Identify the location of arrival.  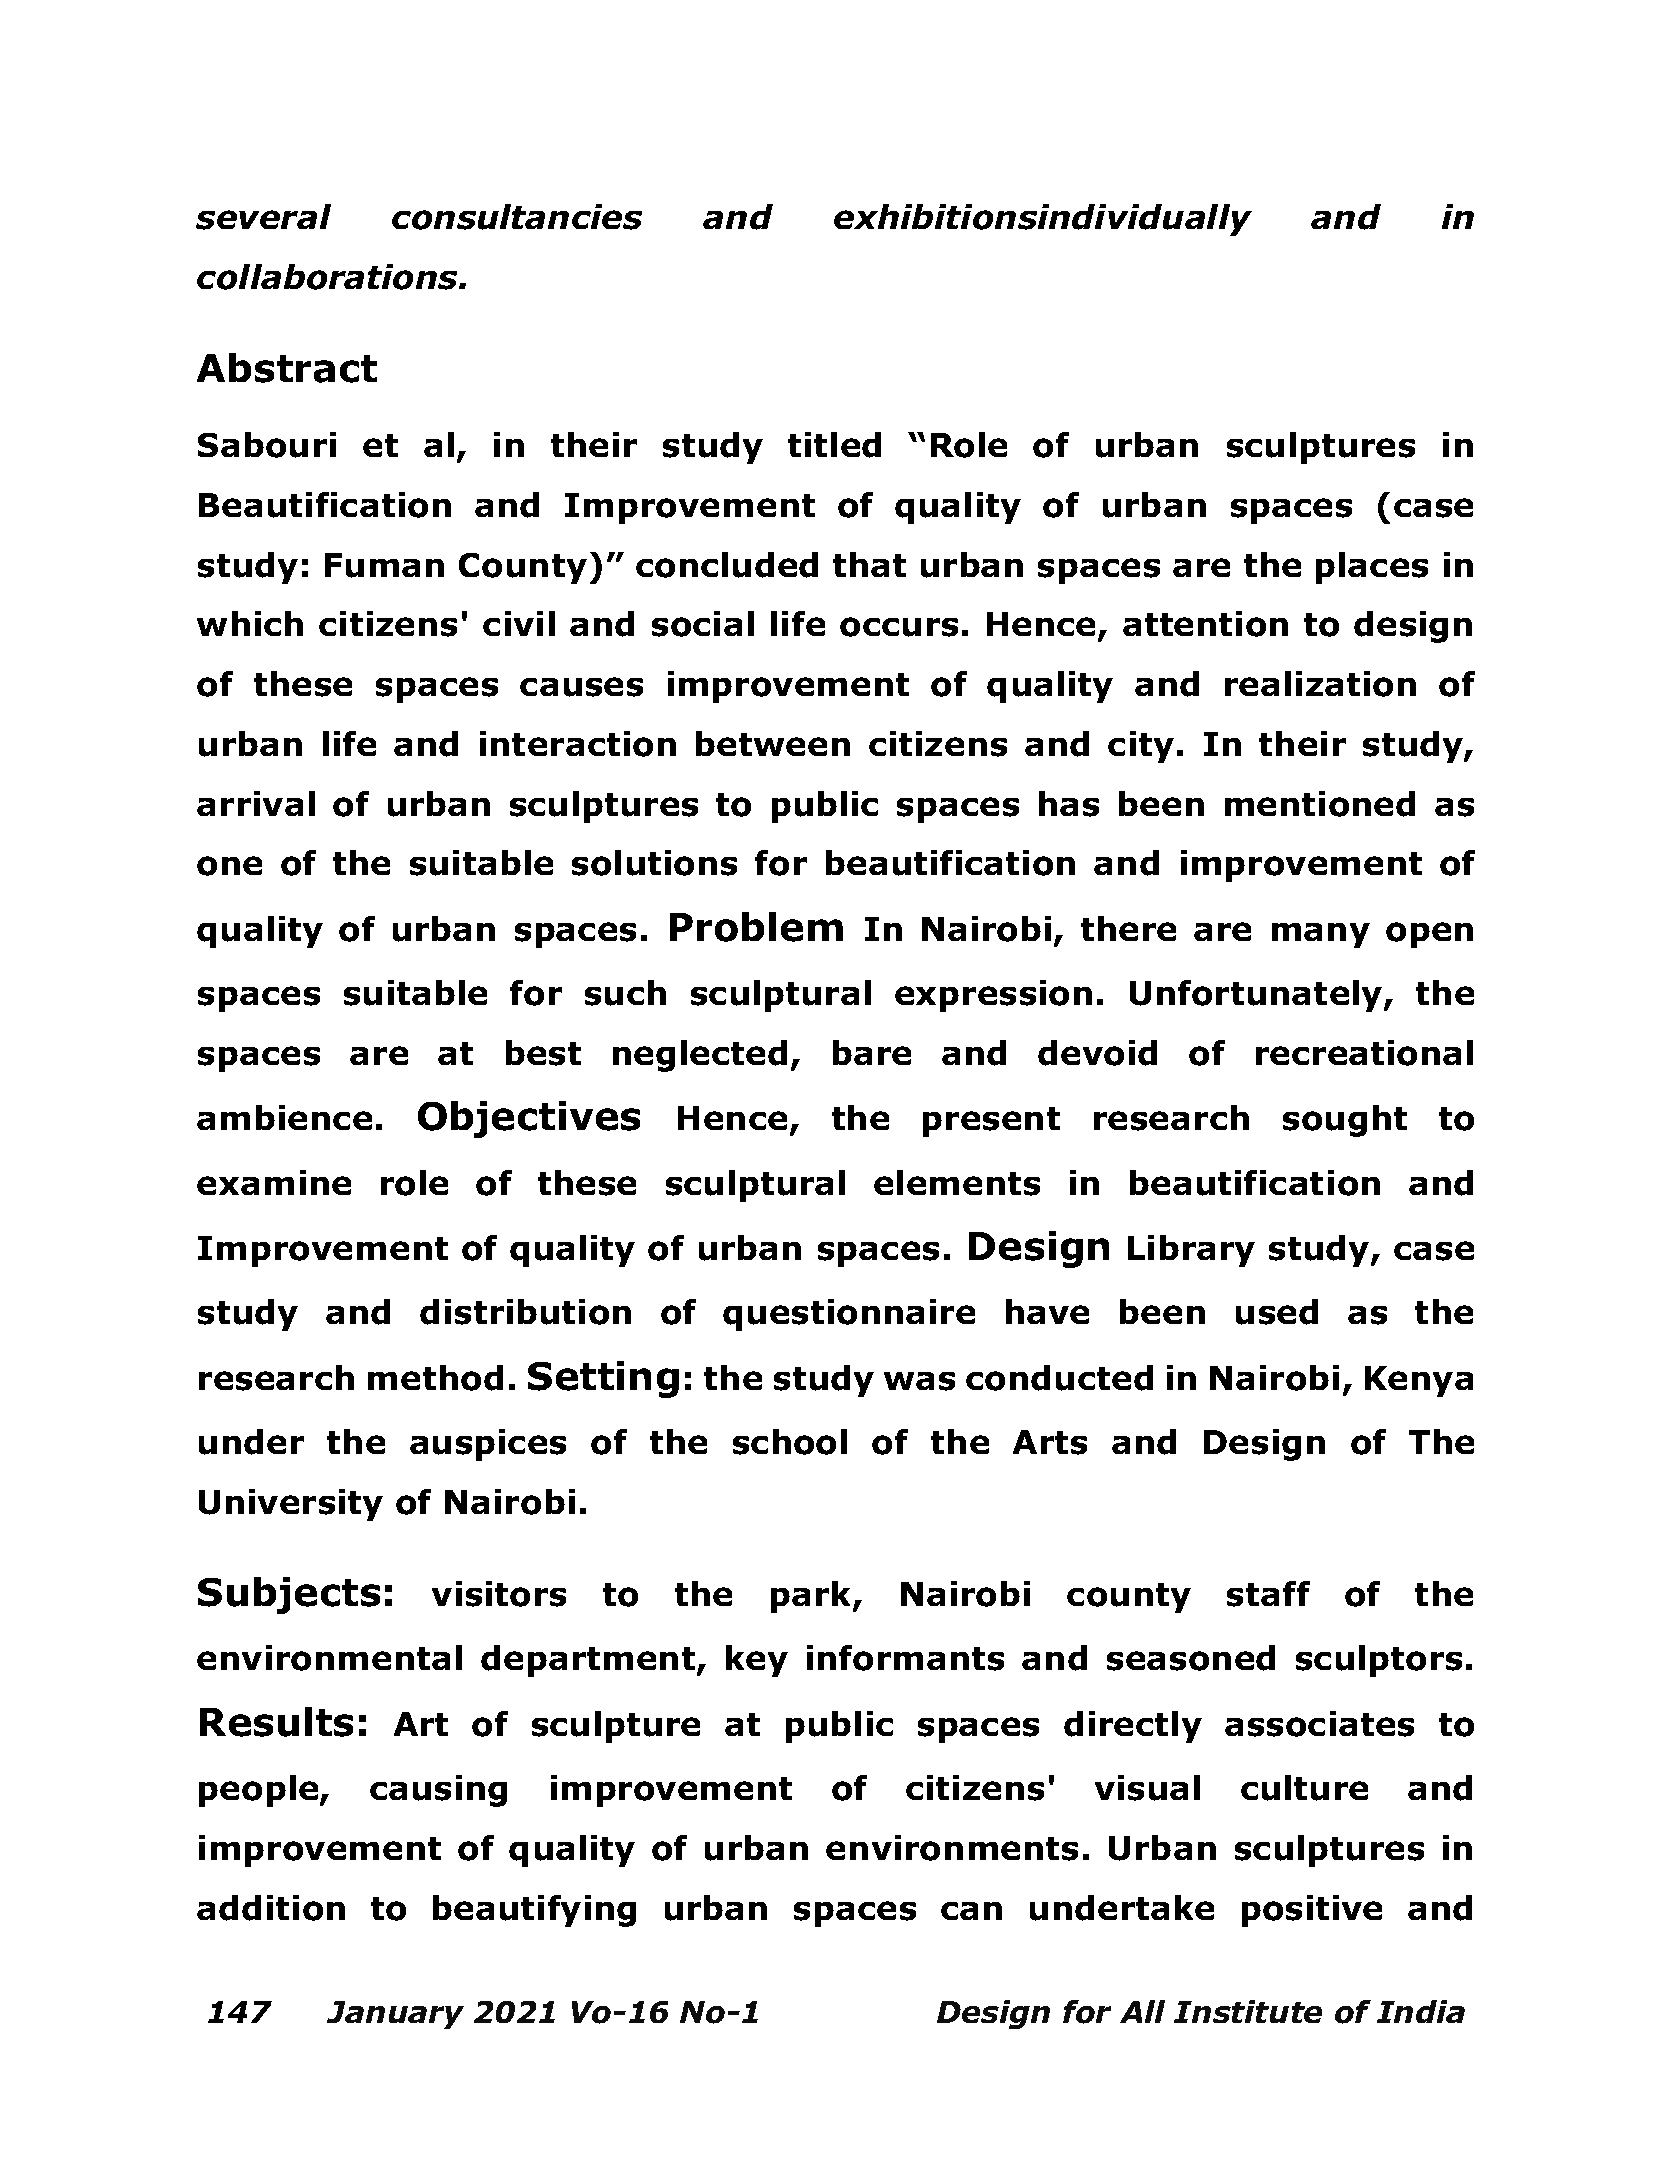
(256, 803).
